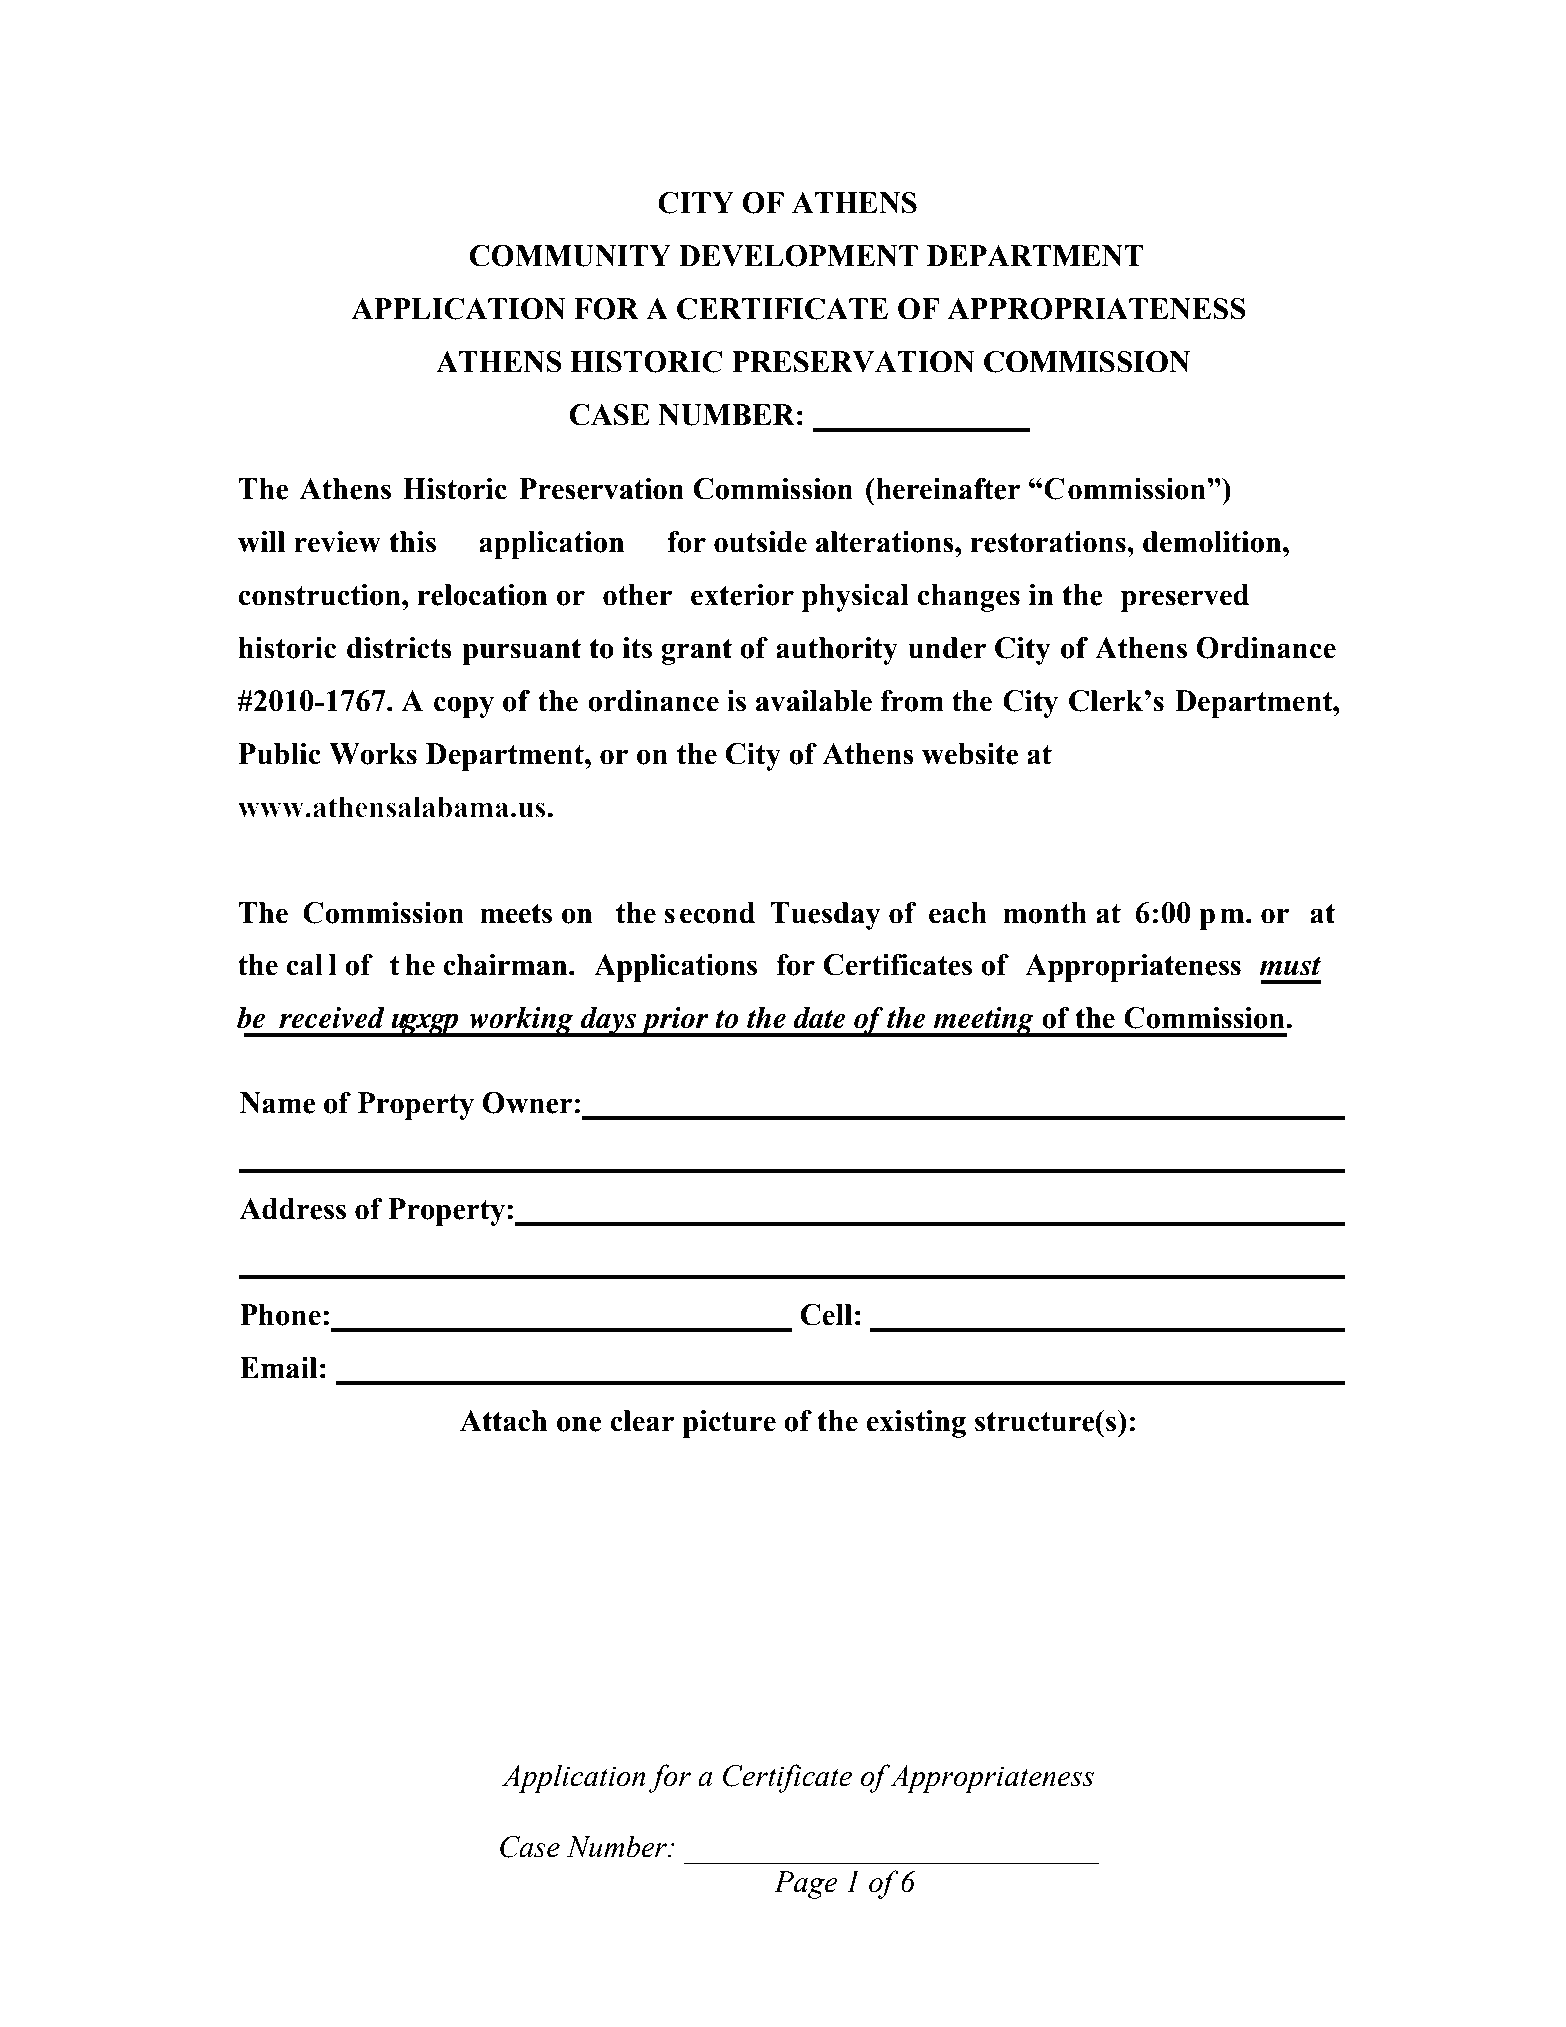  I want to click on demolition, so click(1213, 542).
